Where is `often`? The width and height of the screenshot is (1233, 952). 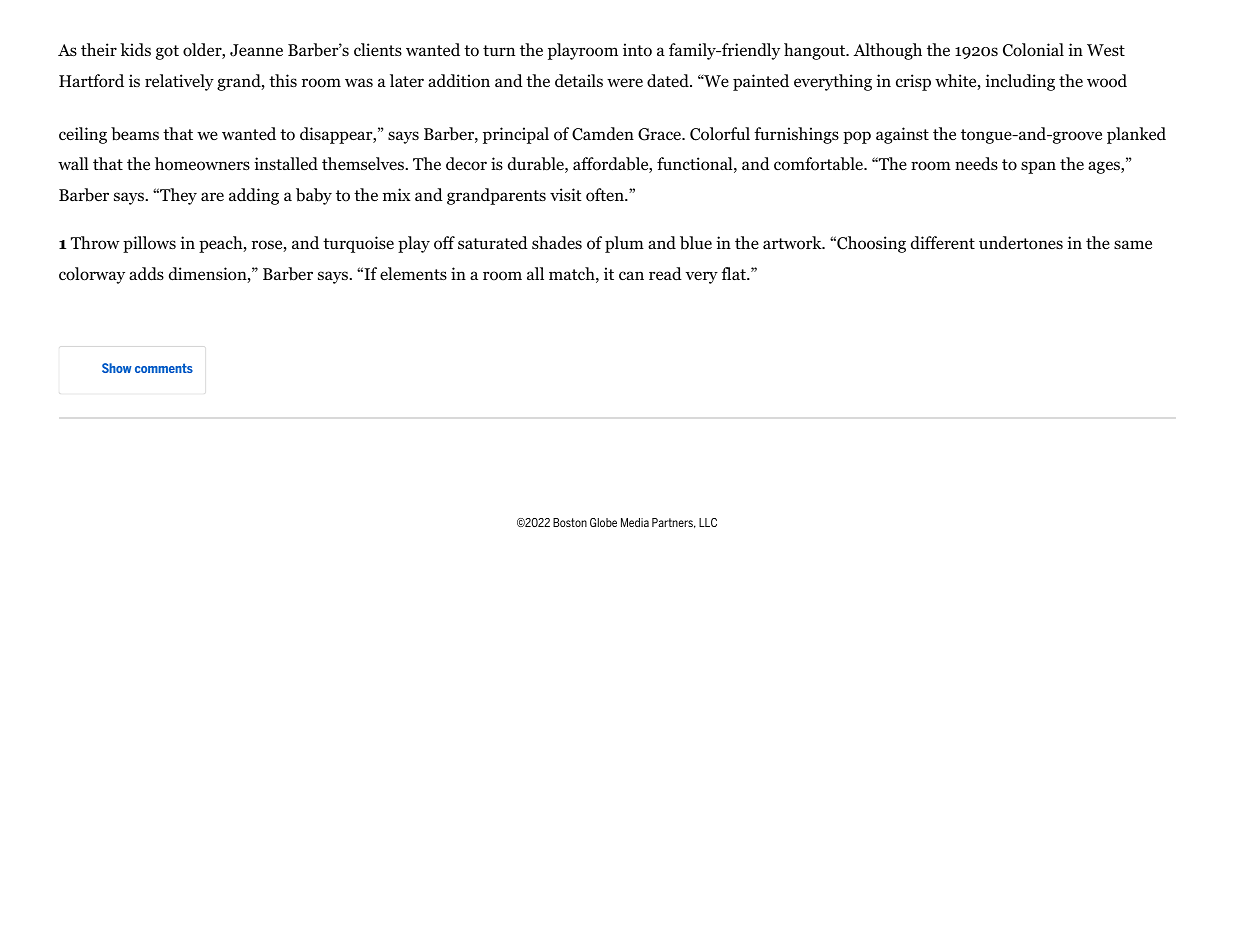
often is located at coordinates (606, 195).
